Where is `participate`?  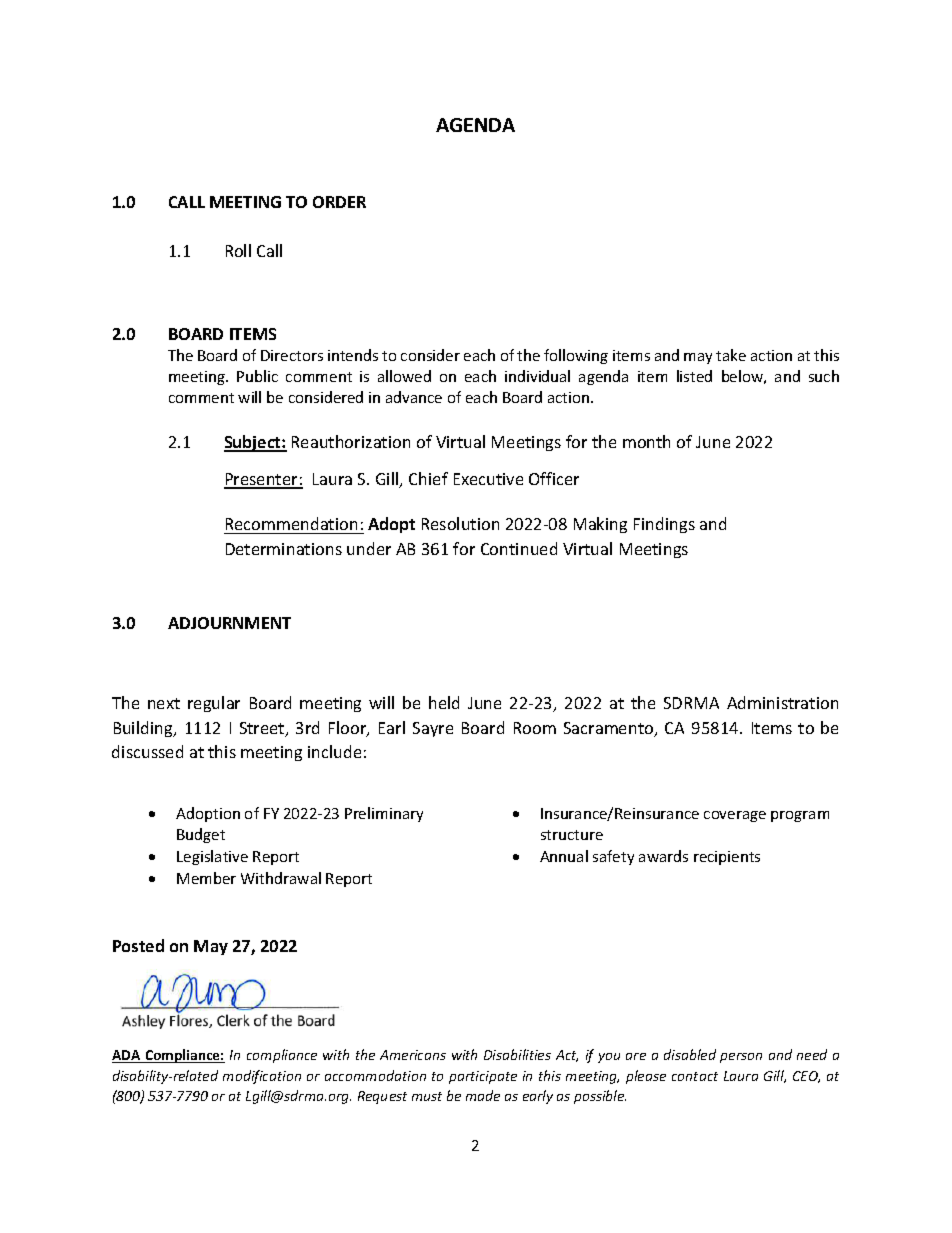
participate is located at coordinates (483, 1077).
